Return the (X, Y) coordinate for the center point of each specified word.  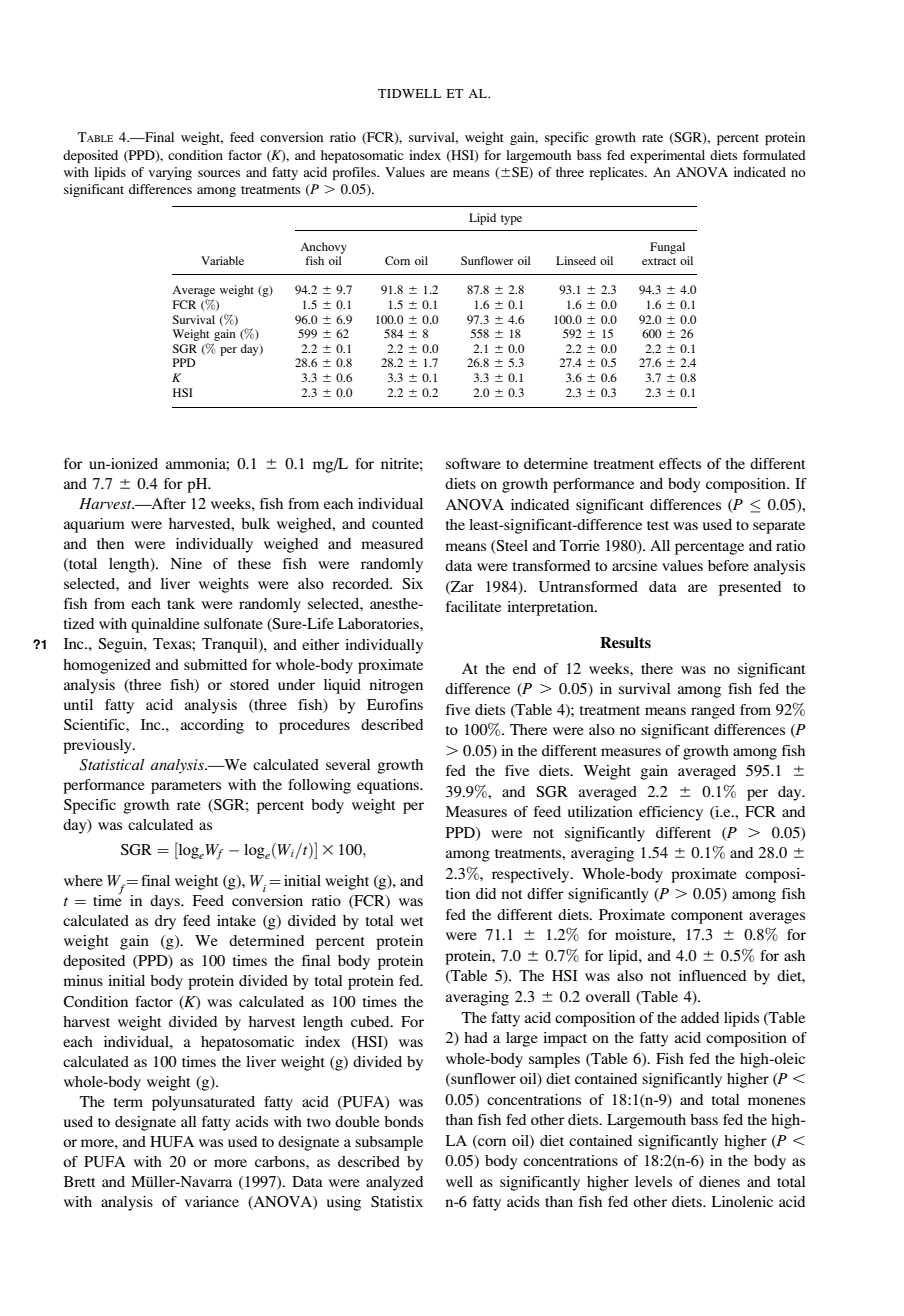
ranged (713, 711)
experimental (667, 156)
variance (212, 1201)
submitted (215, 664)
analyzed (394, 1183)
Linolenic (742, 1201)
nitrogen (396, 686)
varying (170, 173)
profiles (355, 173)
